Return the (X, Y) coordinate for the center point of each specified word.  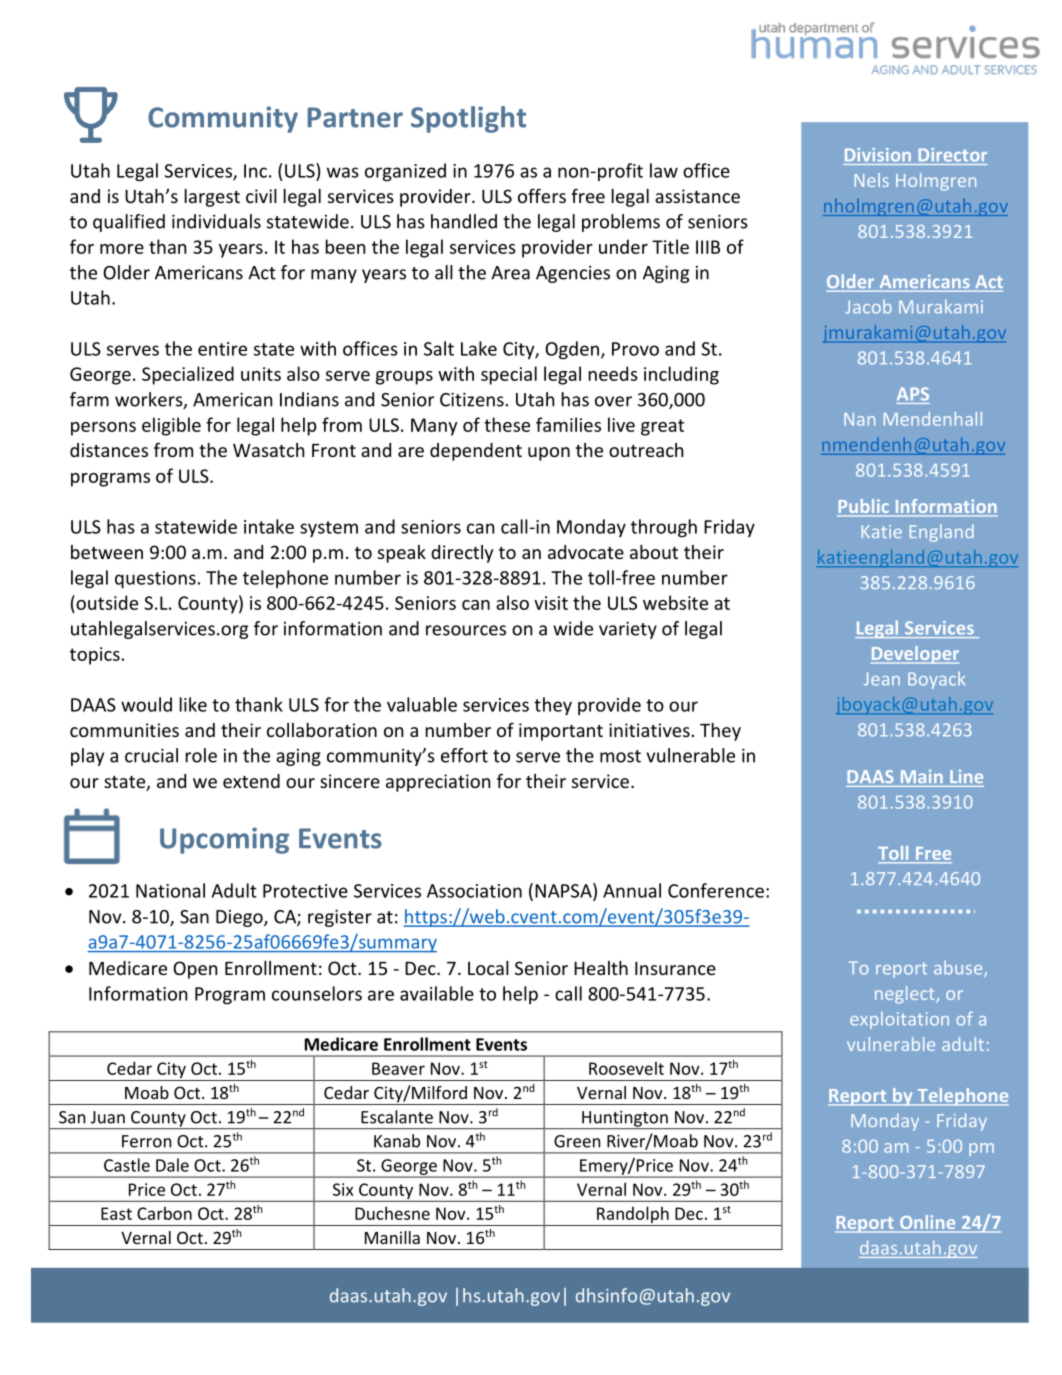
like (193, 704)
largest (212, 198)
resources (466, 630)
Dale (172, 1165)
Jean (882, 679)
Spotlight (468, 119)
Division (878, 155)
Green (577, 1141)
